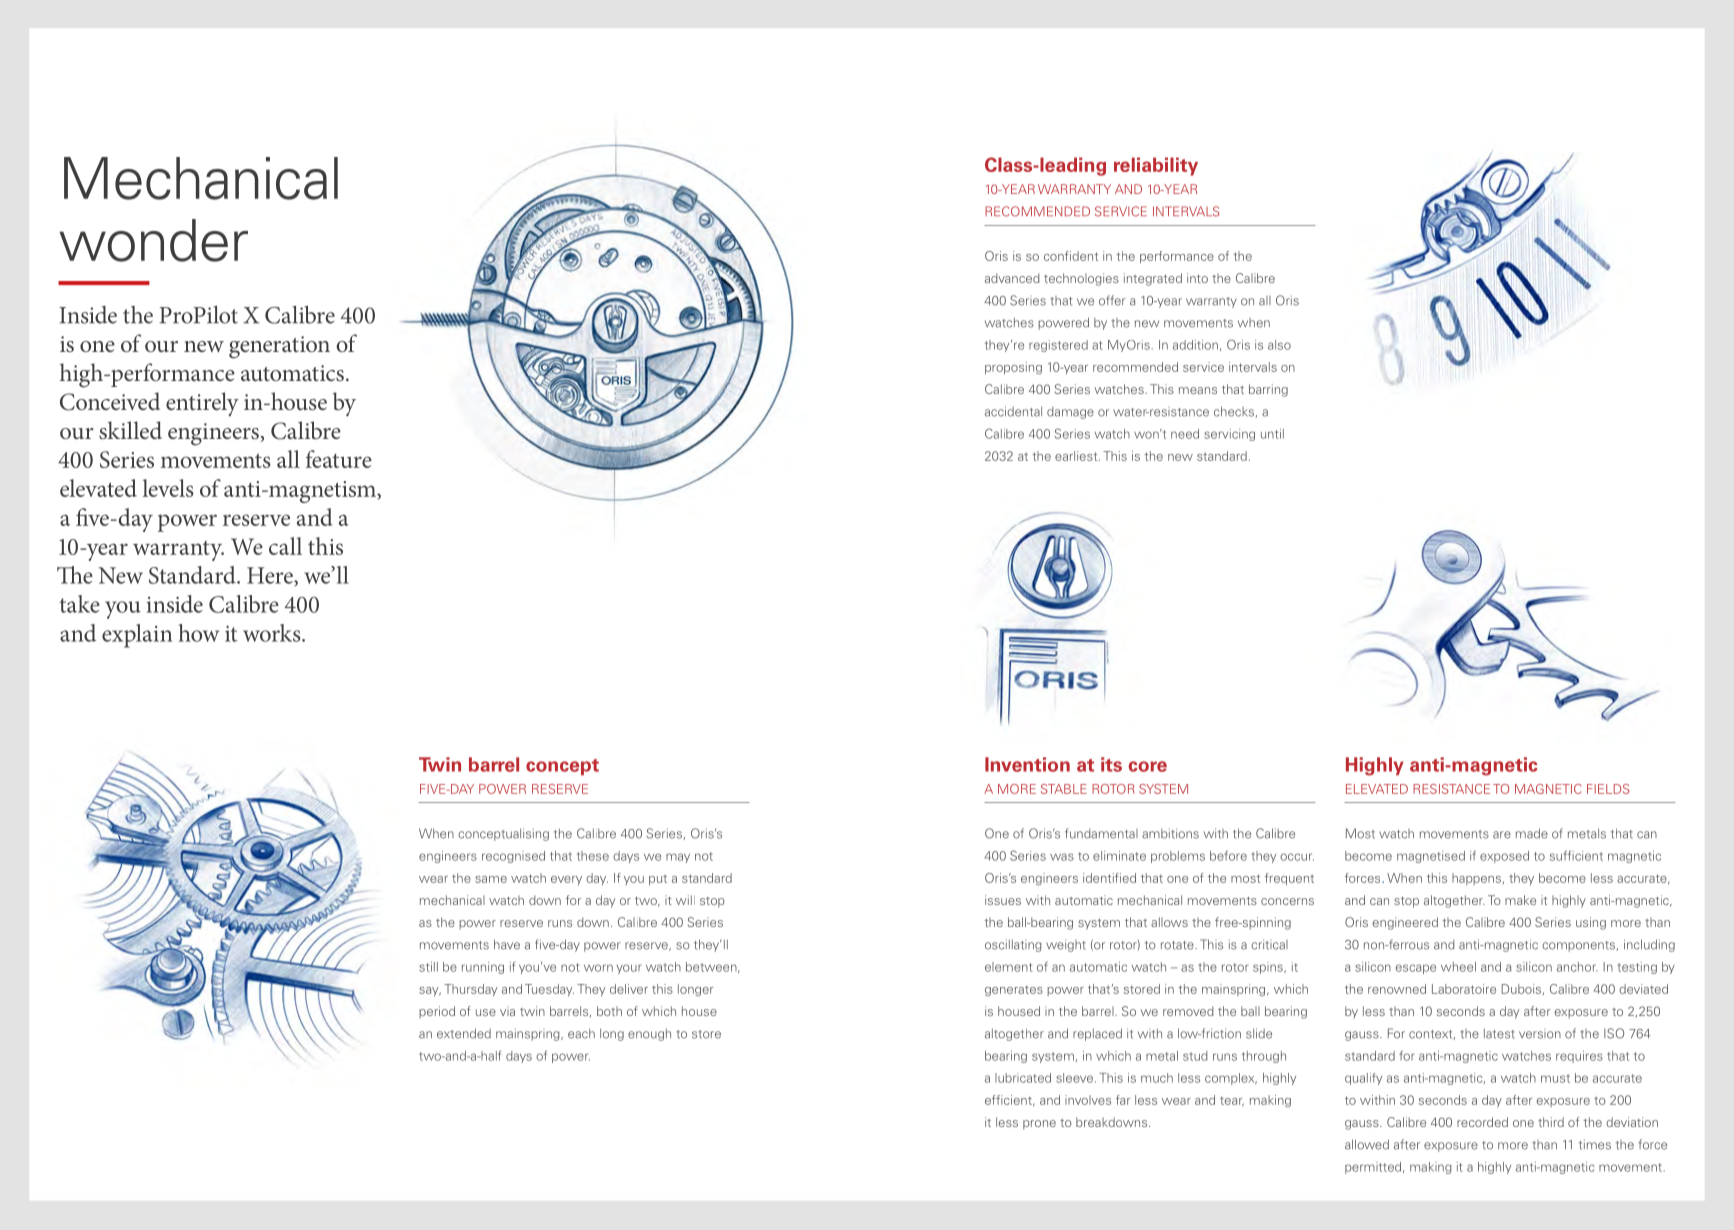 This document has height=1230, width=1734. Describe the element at coordinates (153, 240) in the document. I see `wonder` at that location.
